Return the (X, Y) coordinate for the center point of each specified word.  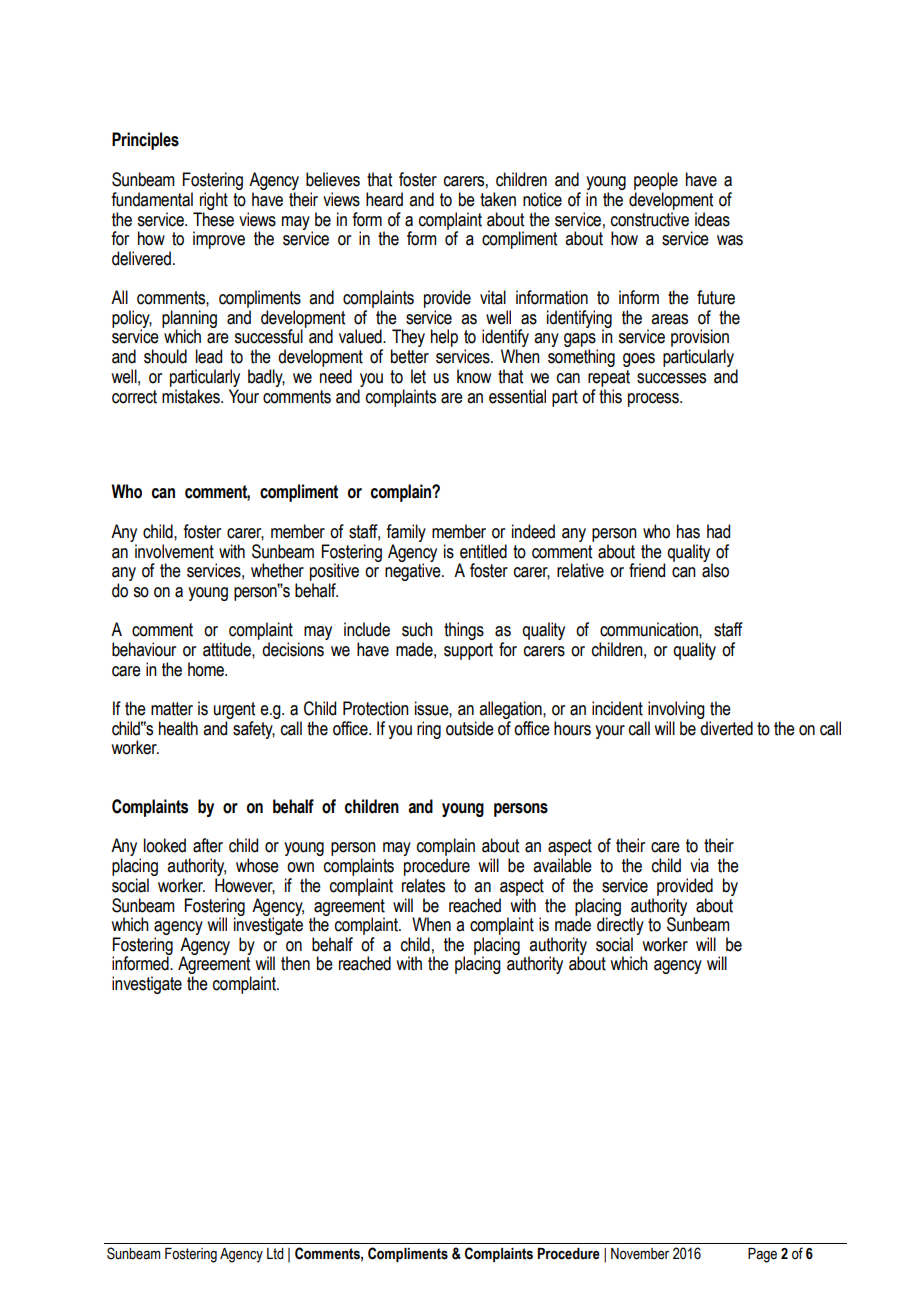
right (214, 201)
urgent (234, 710)
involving (676, 710)
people (656, 181)
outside (470, 728)
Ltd (275, 1254)
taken (498, 199)
